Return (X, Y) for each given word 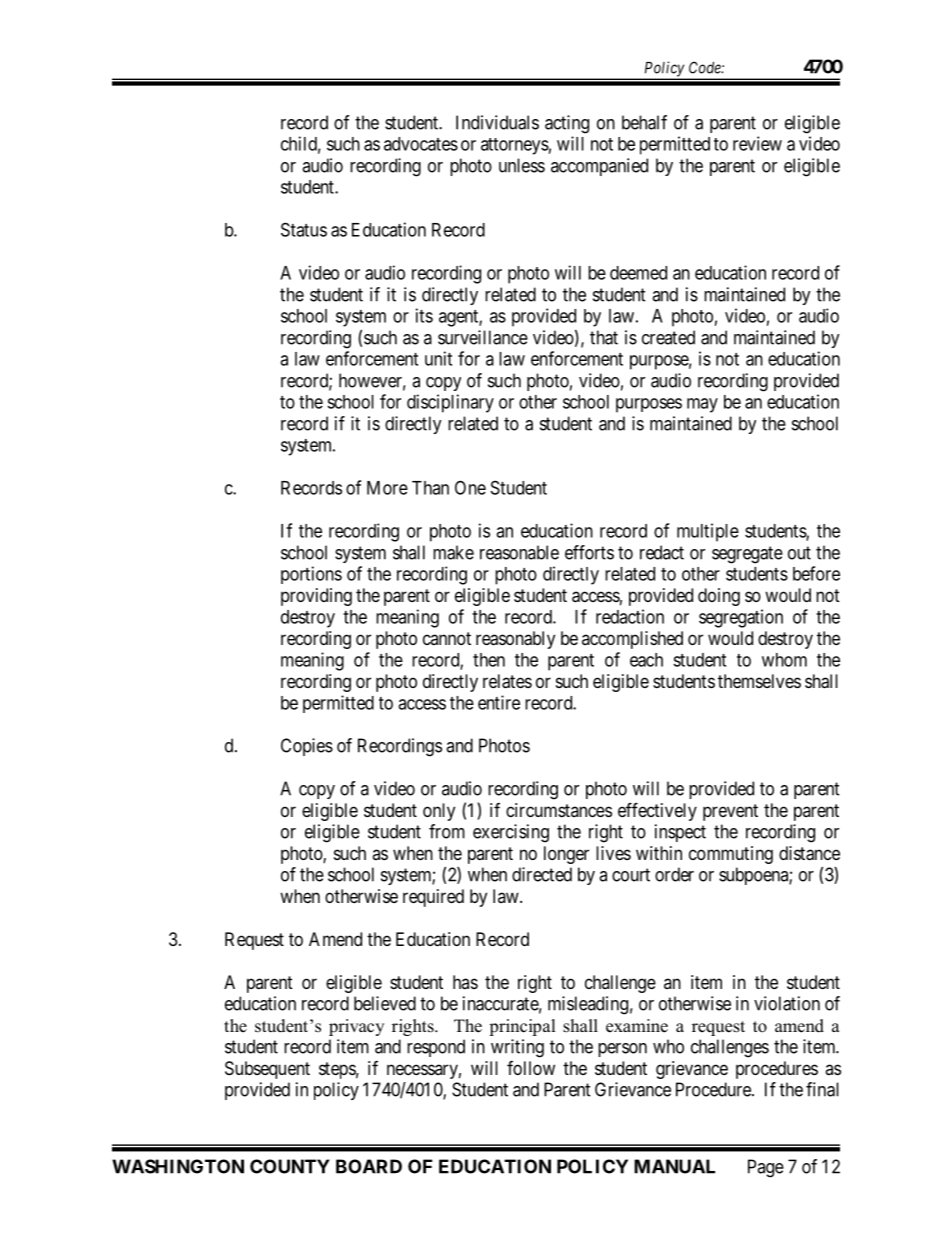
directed (542, 874)
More (387, 488)
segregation (741, 618)
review (757, 143)
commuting (731, 855)
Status (304, 229)
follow (531, 1068)
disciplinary (450, 403)
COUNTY (290, 1166)
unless (522, 165)
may (702, 405)
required (433, 898)
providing (316, 597)
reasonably (515, 640)
